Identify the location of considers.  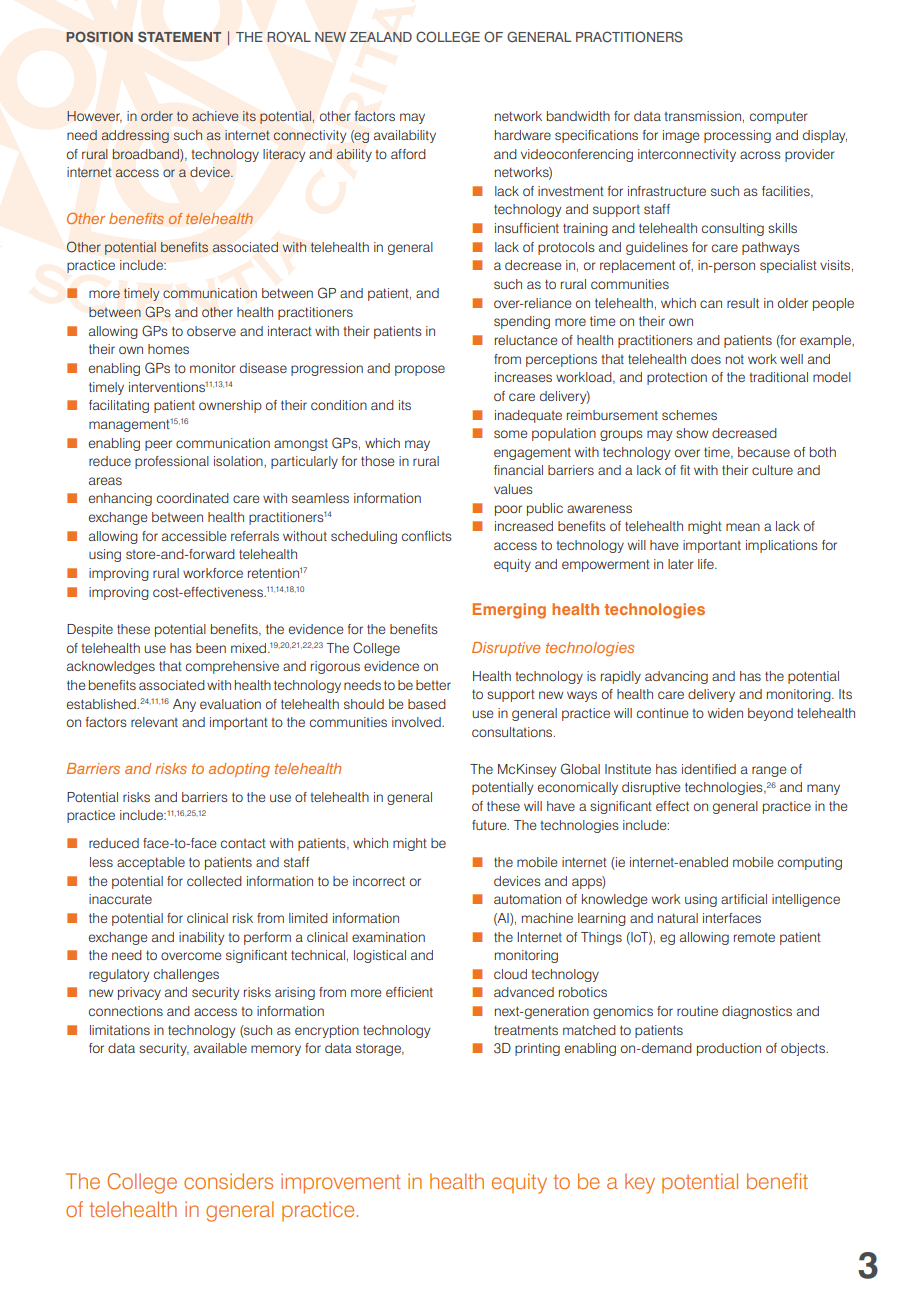
(228, 1181).
